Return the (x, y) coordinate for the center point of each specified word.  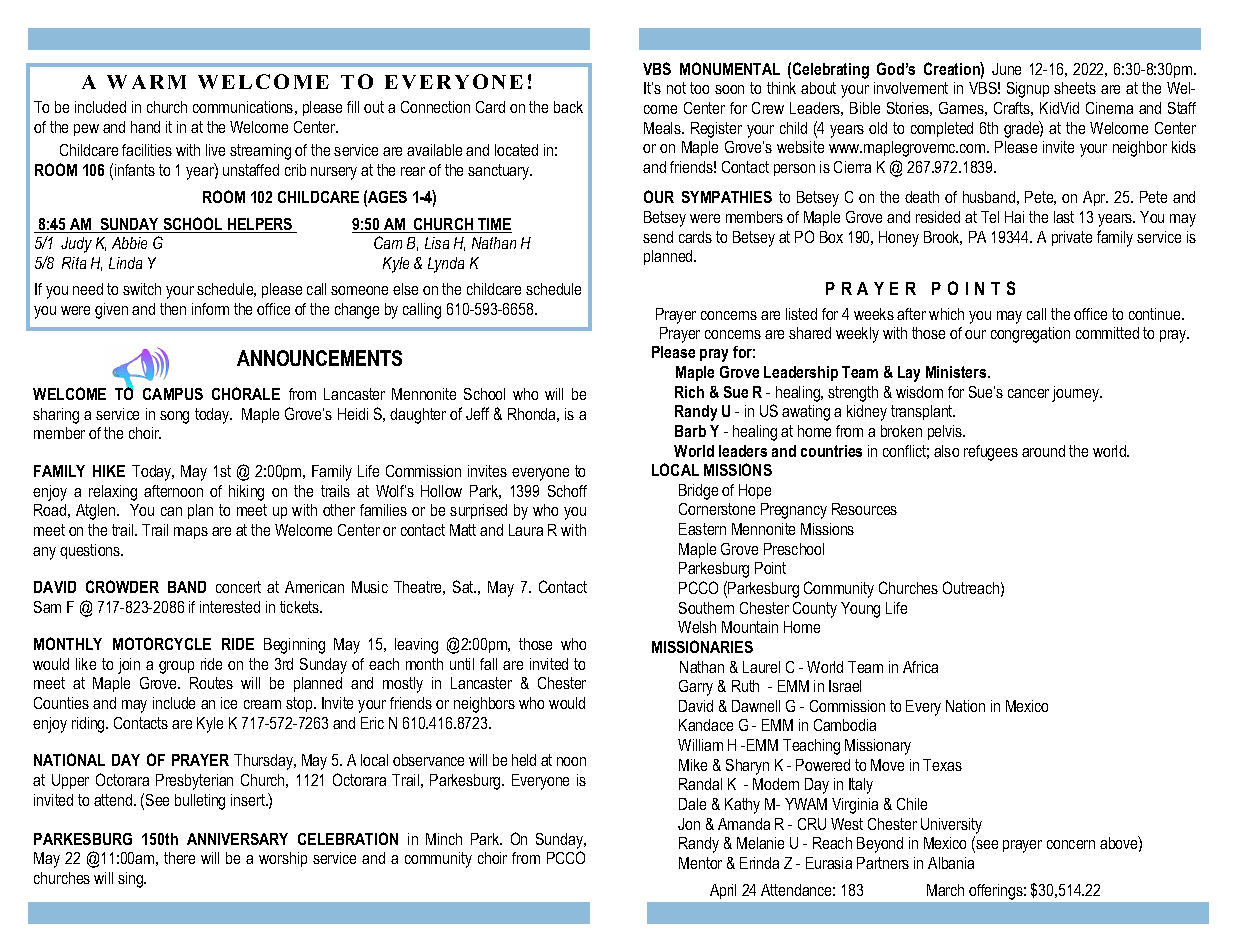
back (568, 107)
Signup (1028, 90)
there (179, 858)
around (1043, 451)
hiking (246, 493)
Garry (696, 688)
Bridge (698, 492)
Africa (920, 667)
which (946, 314)
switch (142, 289)
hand (145, 127)
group (176, 667)
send (658, 237)
